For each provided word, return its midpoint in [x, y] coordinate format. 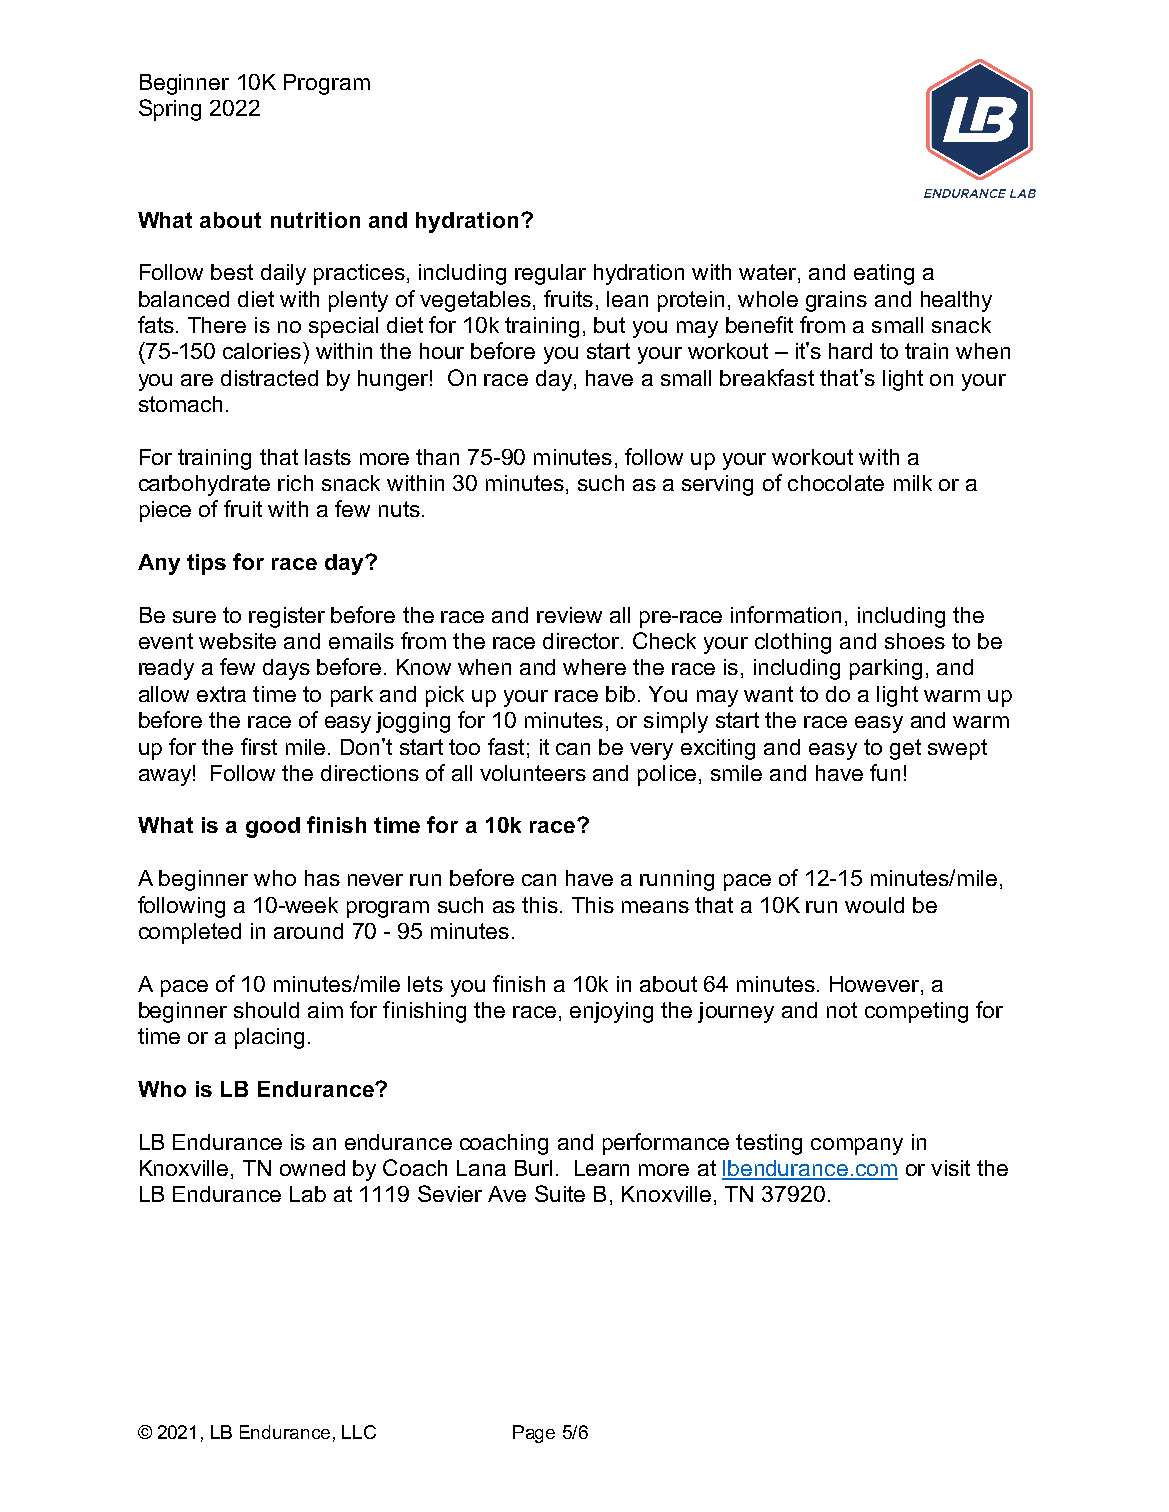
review [569, 615]
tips [206, 564]
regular [550, 274]
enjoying [611, 1012]
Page [534, 1434]
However [874, 984]
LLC [359, 1432]
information [786, 614]
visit [950, 1168]
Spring [170, 110]
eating [884, 274]
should [266, 1010]
